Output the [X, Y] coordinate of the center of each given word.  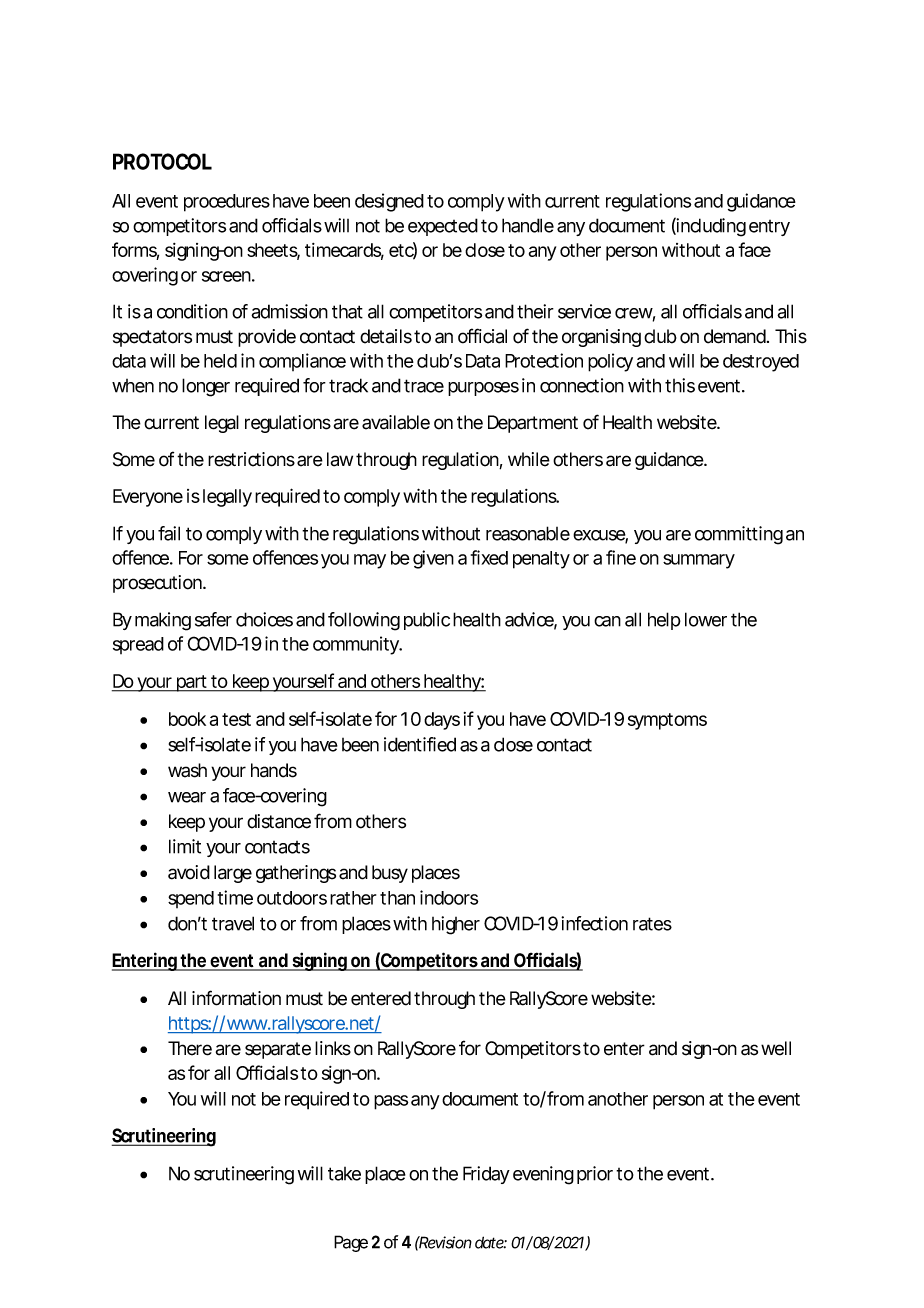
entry [769, 228]
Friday [486, 1175]
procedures [227, 203]
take [344, 1174]
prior [595, 1175]
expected [443, 227]
